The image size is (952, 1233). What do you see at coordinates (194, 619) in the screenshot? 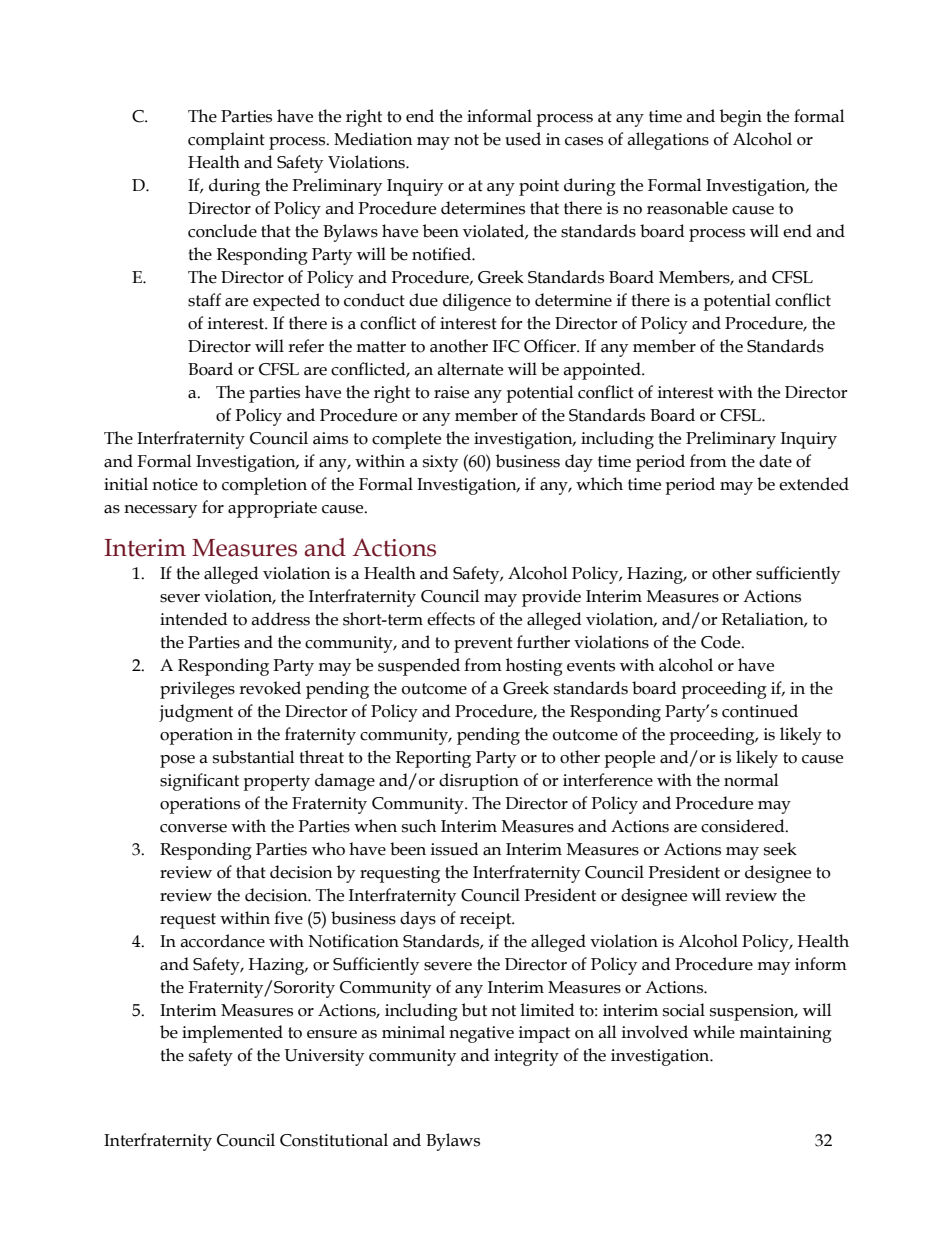
I see `intended` at bounding box center [194, 619].
